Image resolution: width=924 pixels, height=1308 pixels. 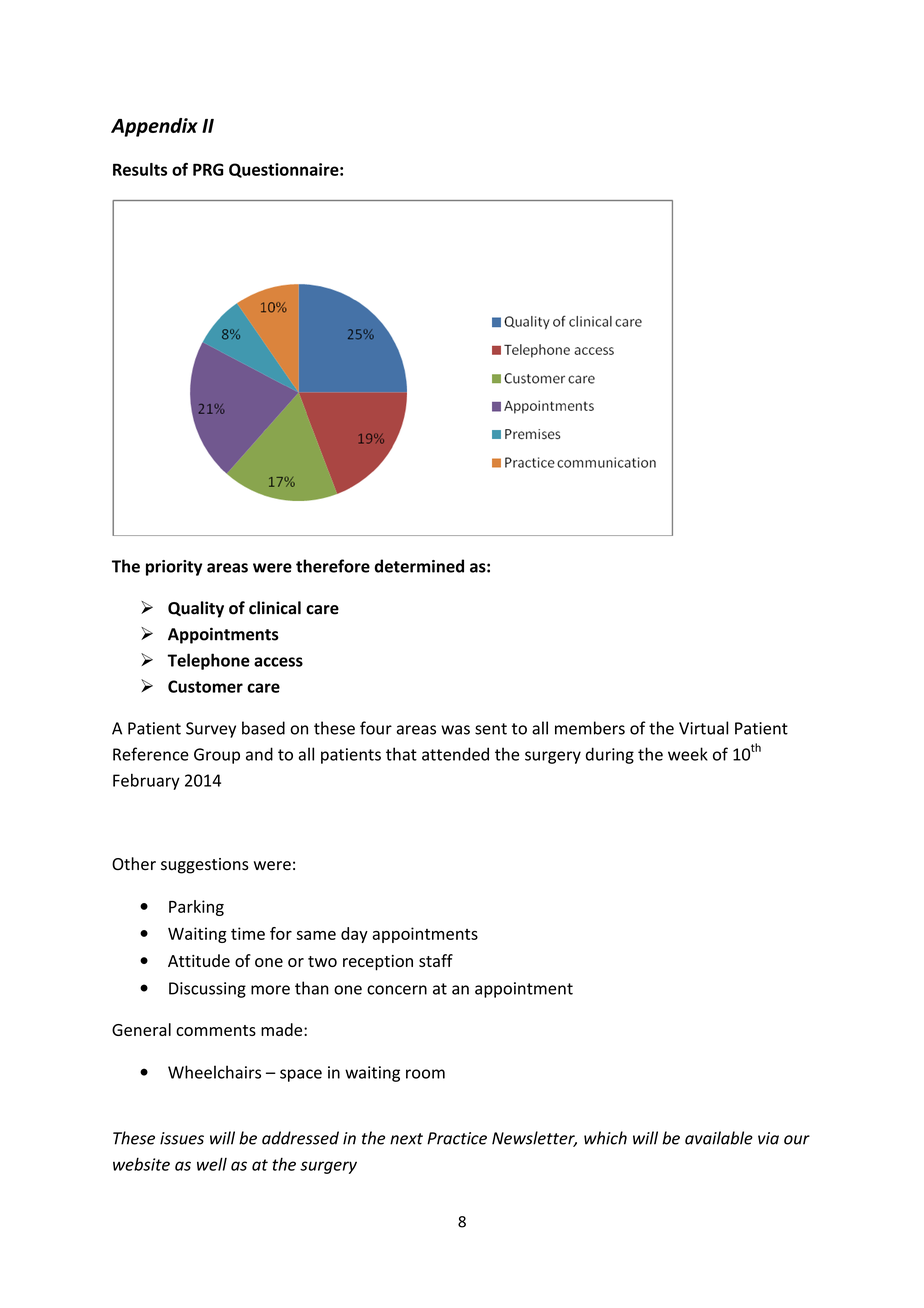 What do you see at coordinates (208, 169) in the screenshot?
I see `PRG` at bounding box center [208, 169].
